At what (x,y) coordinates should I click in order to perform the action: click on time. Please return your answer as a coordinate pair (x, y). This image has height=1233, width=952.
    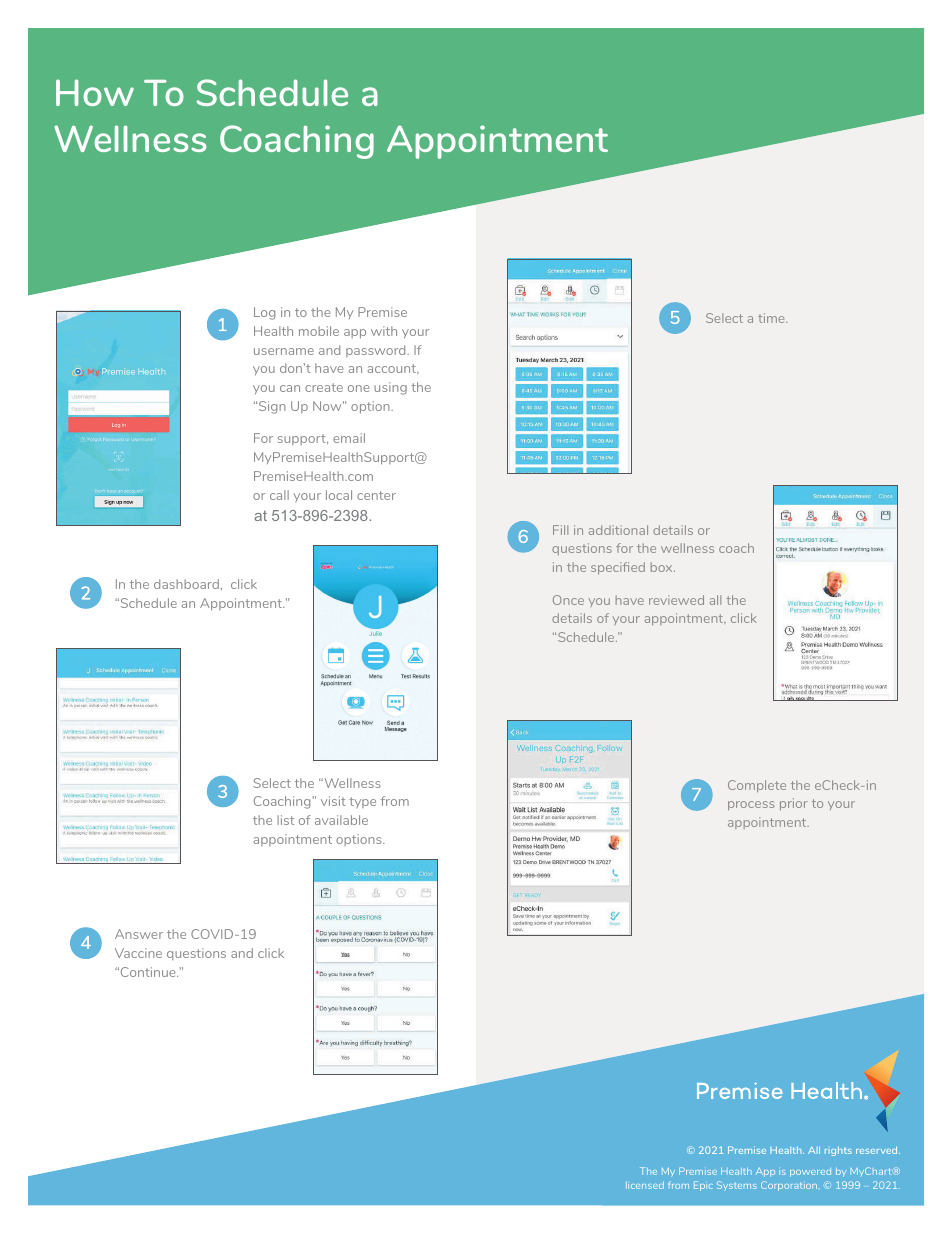
    Looking at the image, I should click on (772, 318).
